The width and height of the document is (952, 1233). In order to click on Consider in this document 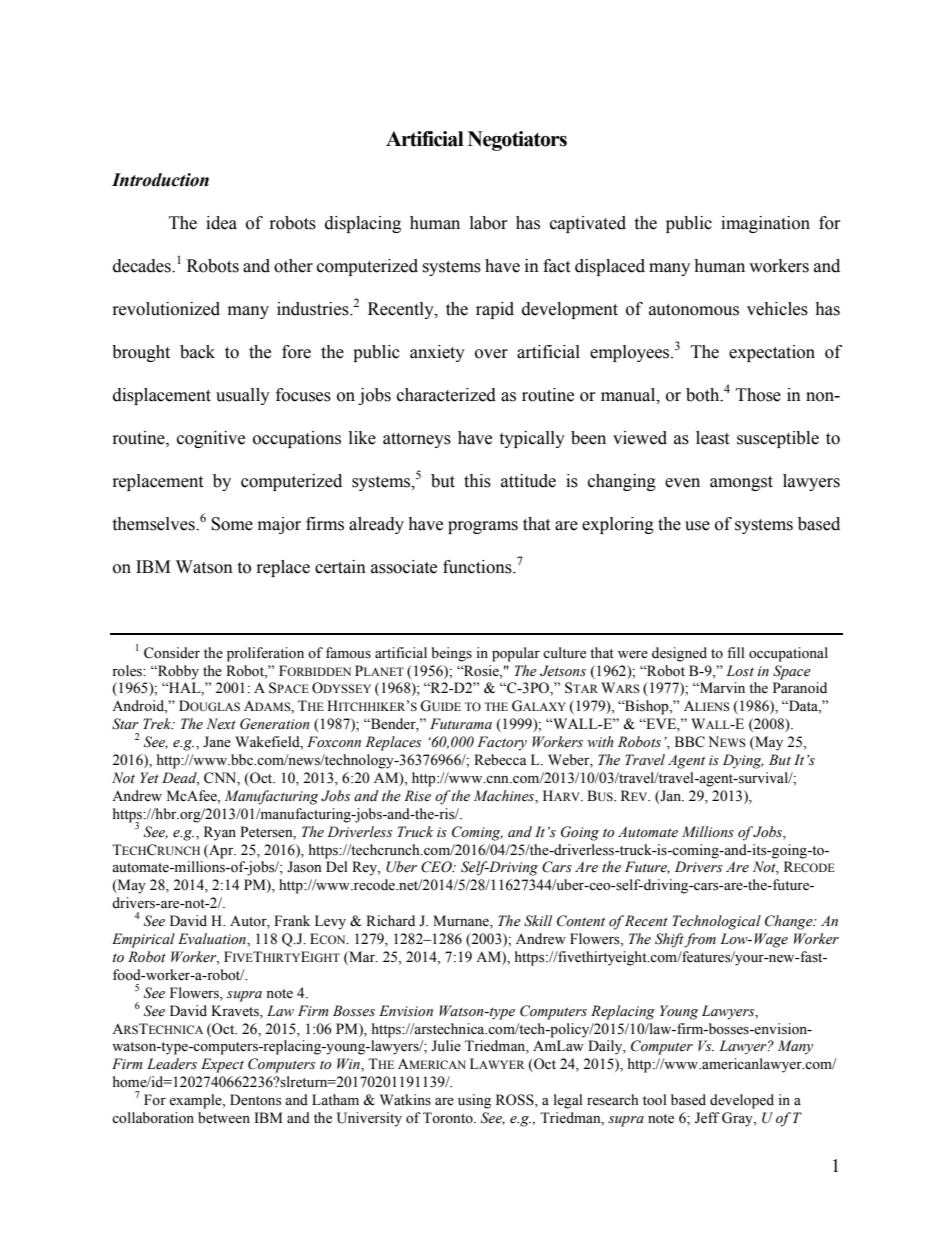, I will do `click(172, 653)`.
